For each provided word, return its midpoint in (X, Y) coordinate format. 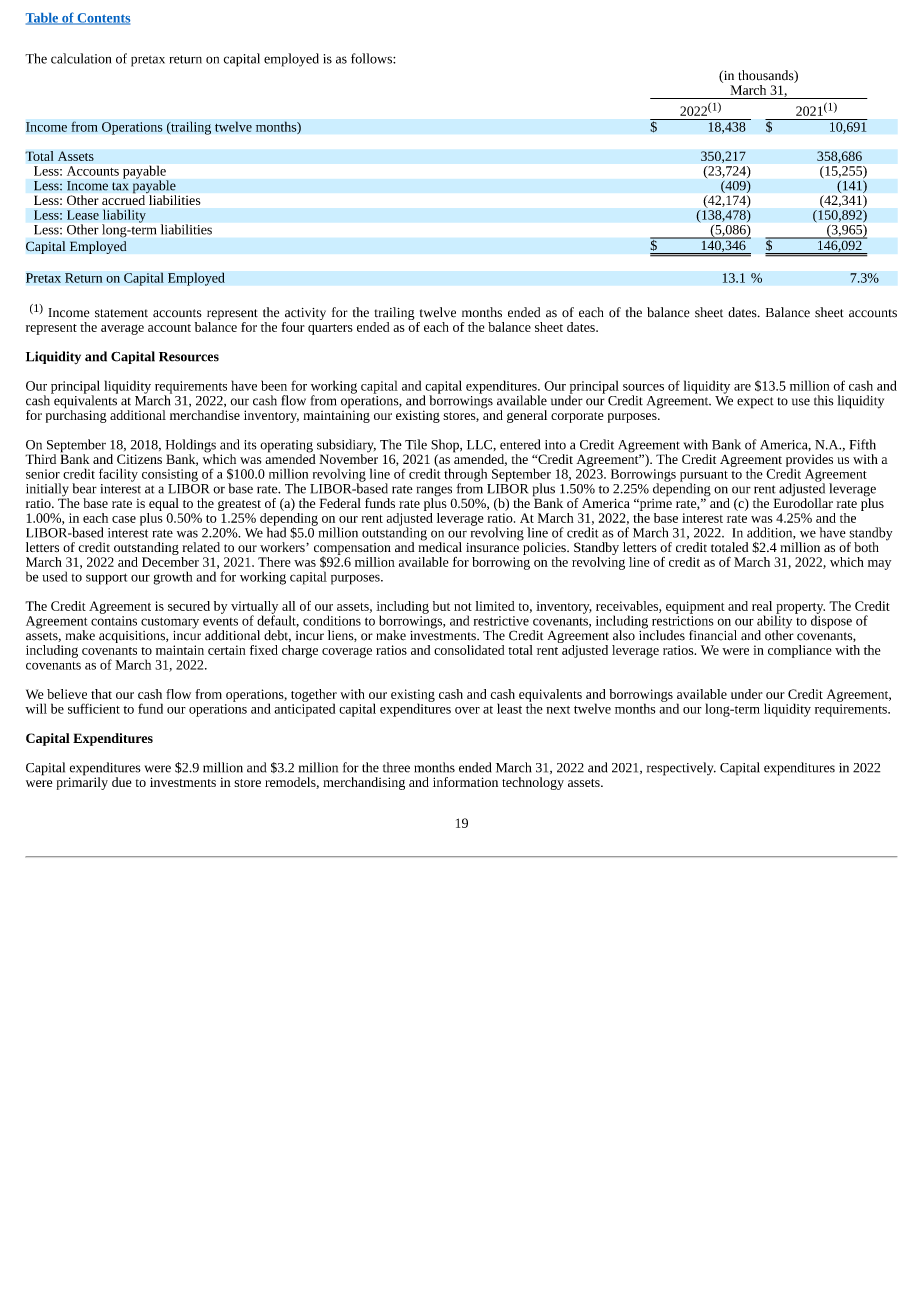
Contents (102, 19)
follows (372, 58)
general (527, 416)
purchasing (76, 415)
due (122, 782)
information (465, 782)
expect (755, 403)
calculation (81, 58)
